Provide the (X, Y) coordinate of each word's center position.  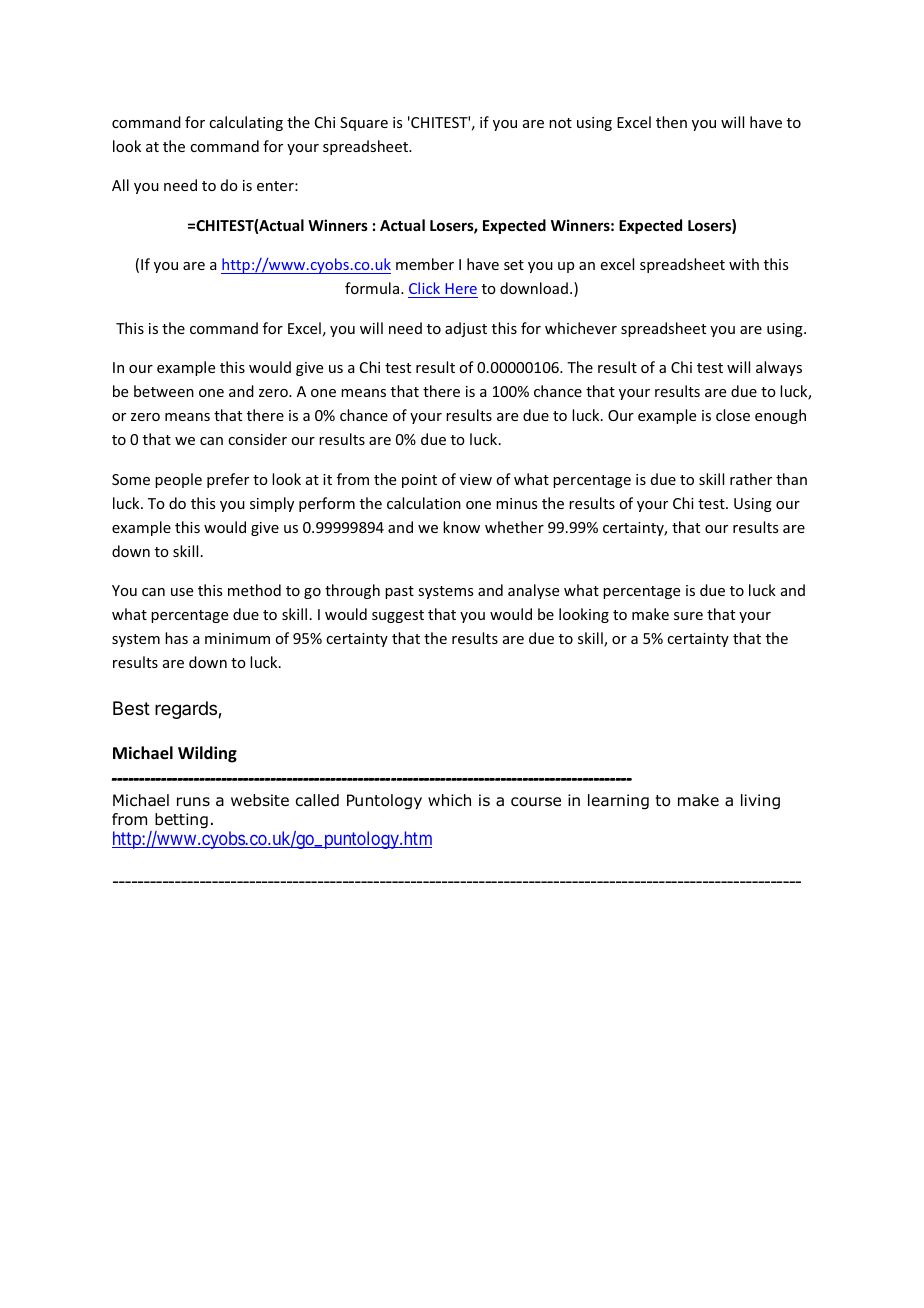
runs (193, 802)
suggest (398, 616)
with (744, 264)
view (476, 479)
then (671, 122)
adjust (466, 329)
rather (751, 479)
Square (364, 124)
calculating (246, 123)
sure (688, 616)
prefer (228, 480)
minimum (237, 638)
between (164, 391)
